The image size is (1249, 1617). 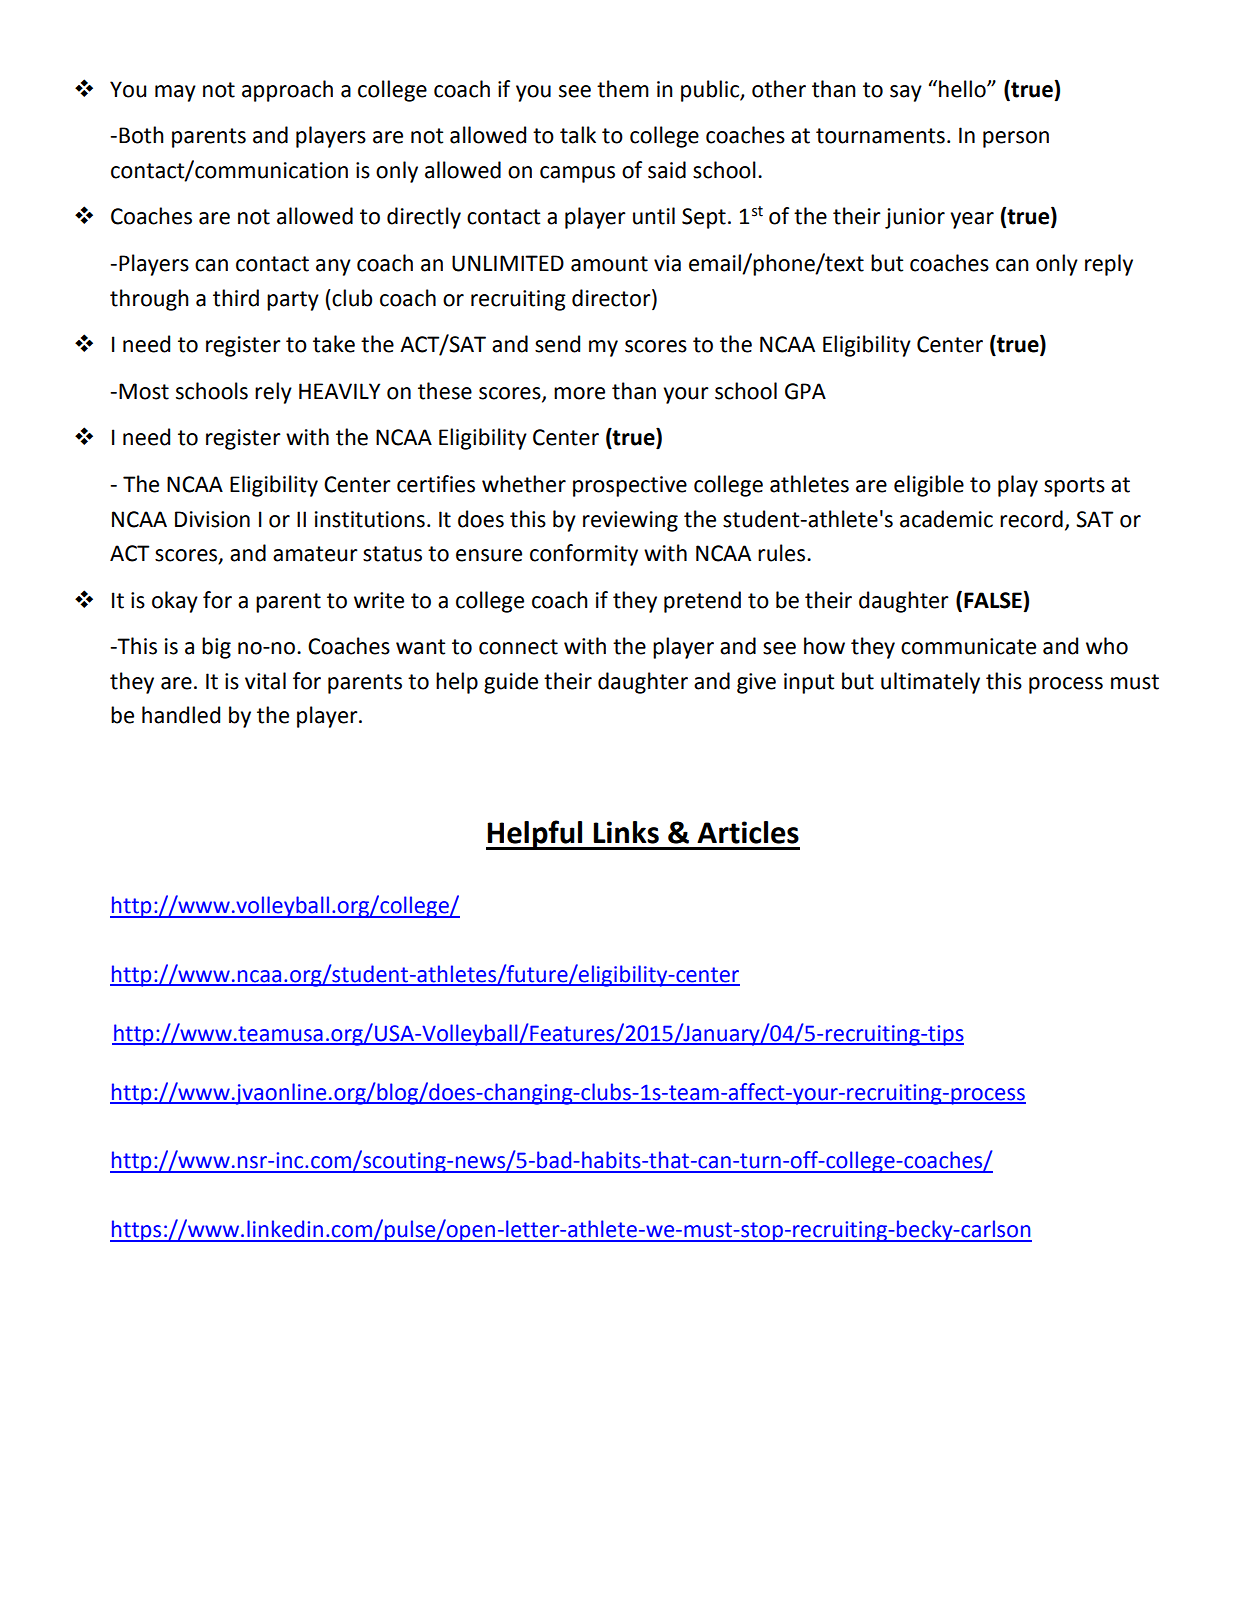 What do you see at coordinates (748, 832) in the document?
I see `Articles` at bounding box center [748, 832].
